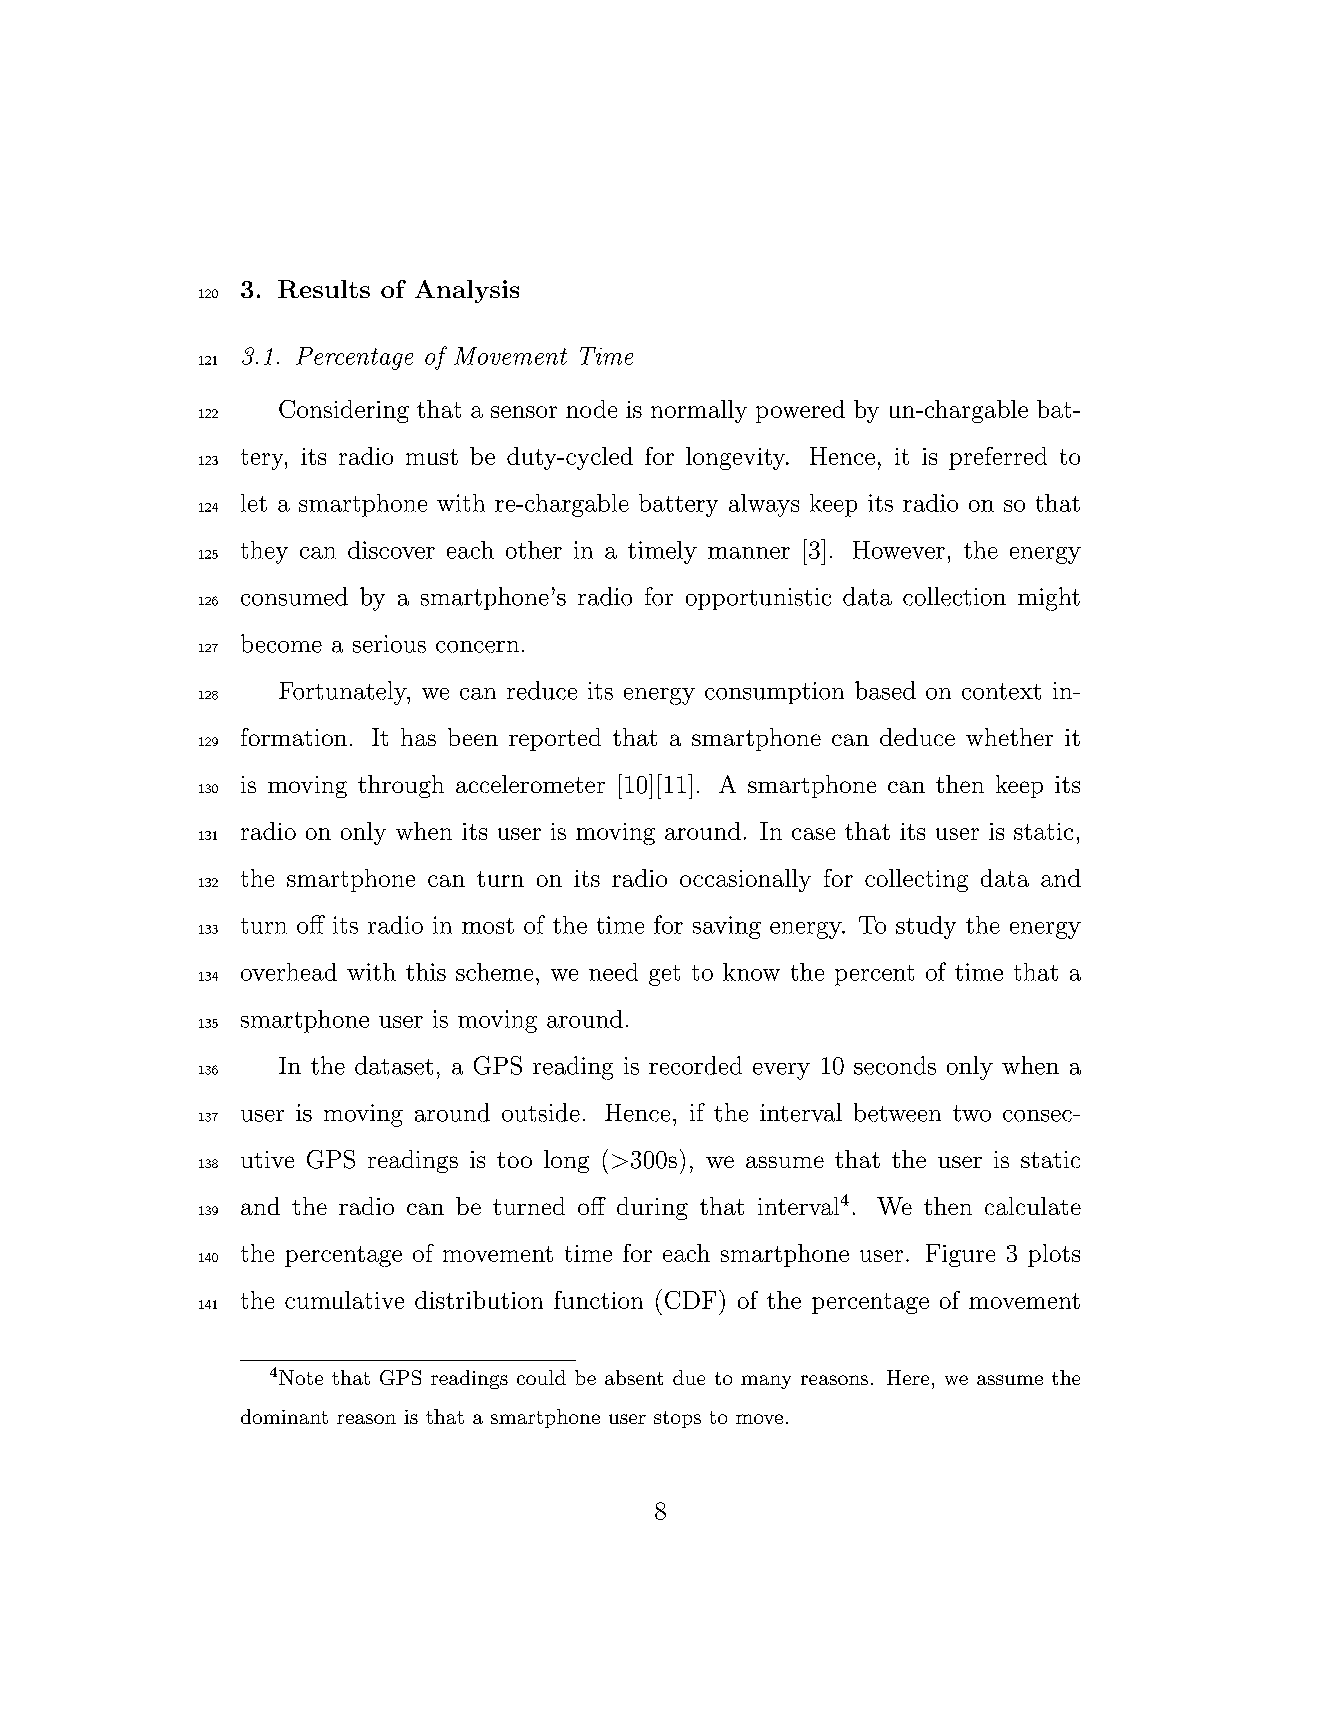  Describe the element at coordinates (324, 289) in the image. I see `Results` at that location.
